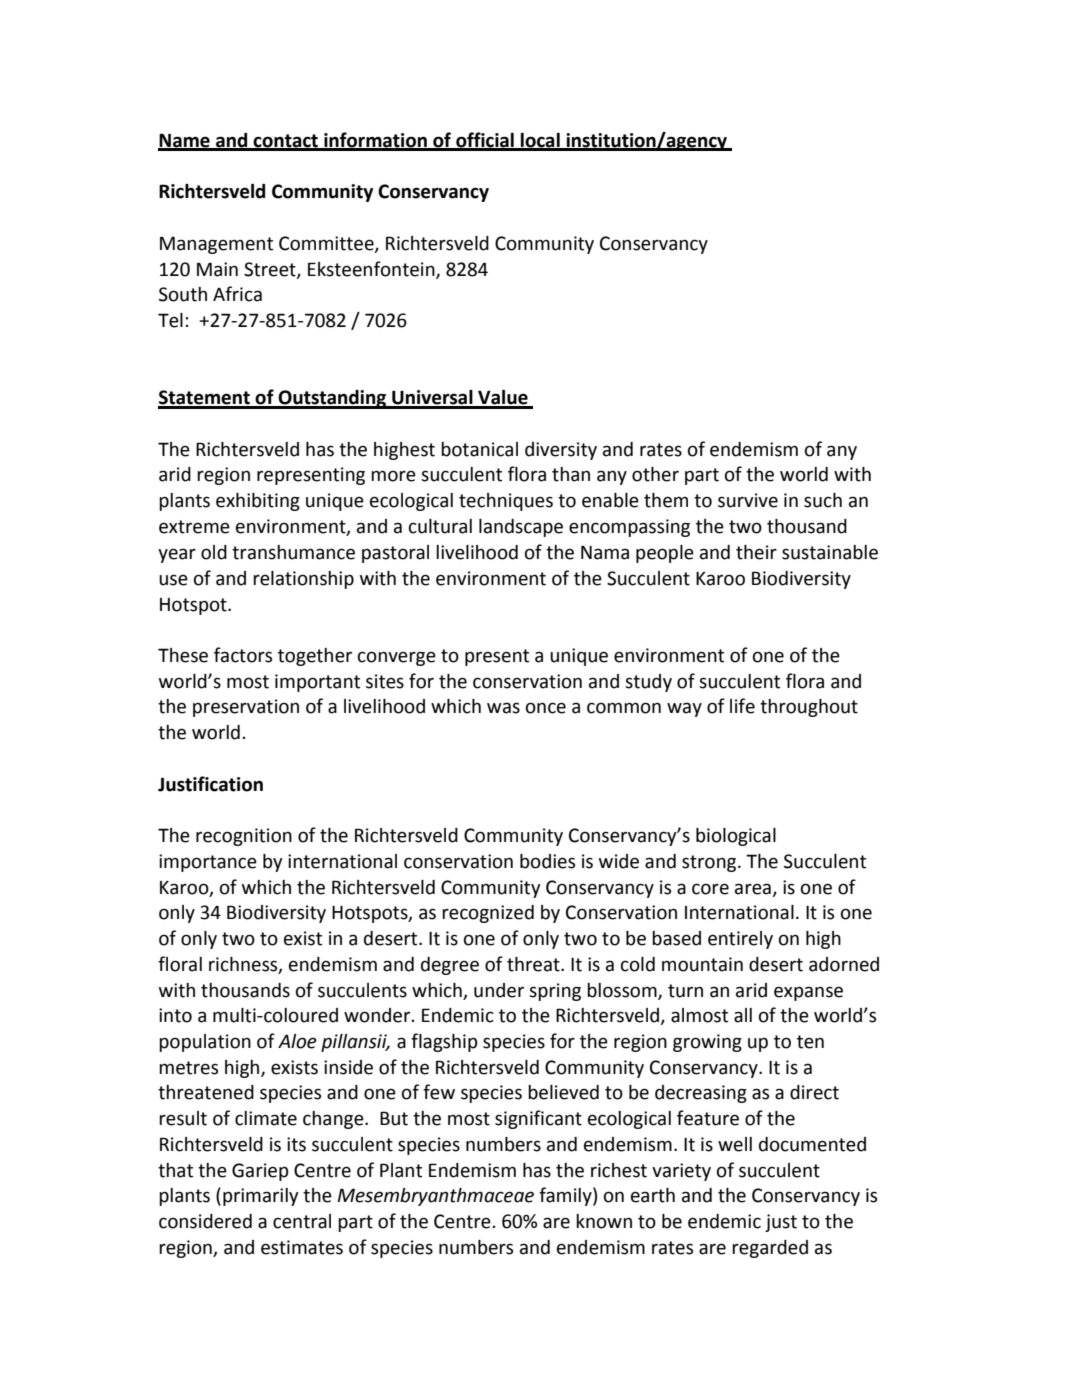  Describe the element at coordinates (485, 141) in the page. I see `official` at that location.
